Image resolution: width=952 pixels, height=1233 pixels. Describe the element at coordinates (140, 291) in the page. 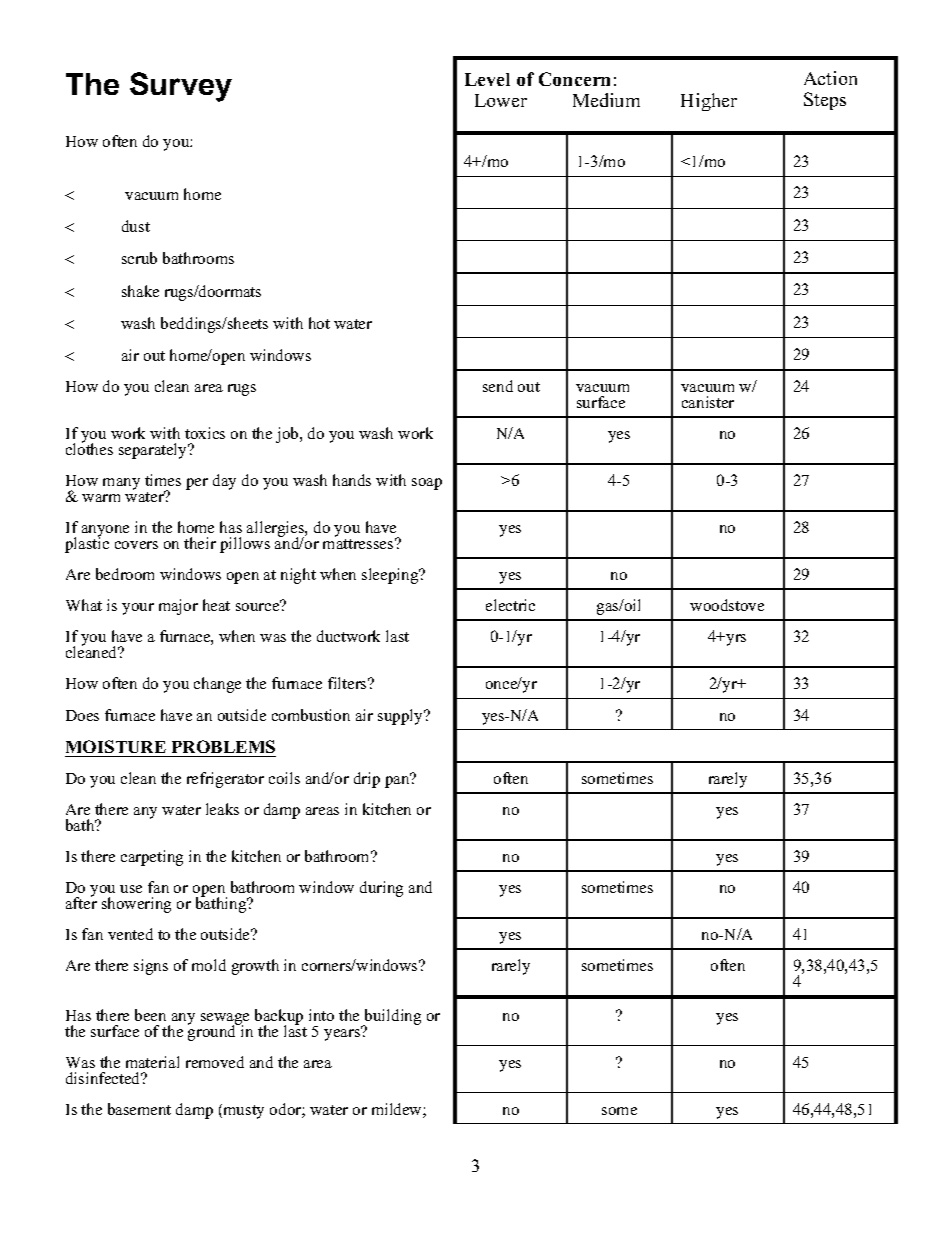

I see `shake` at that location.
